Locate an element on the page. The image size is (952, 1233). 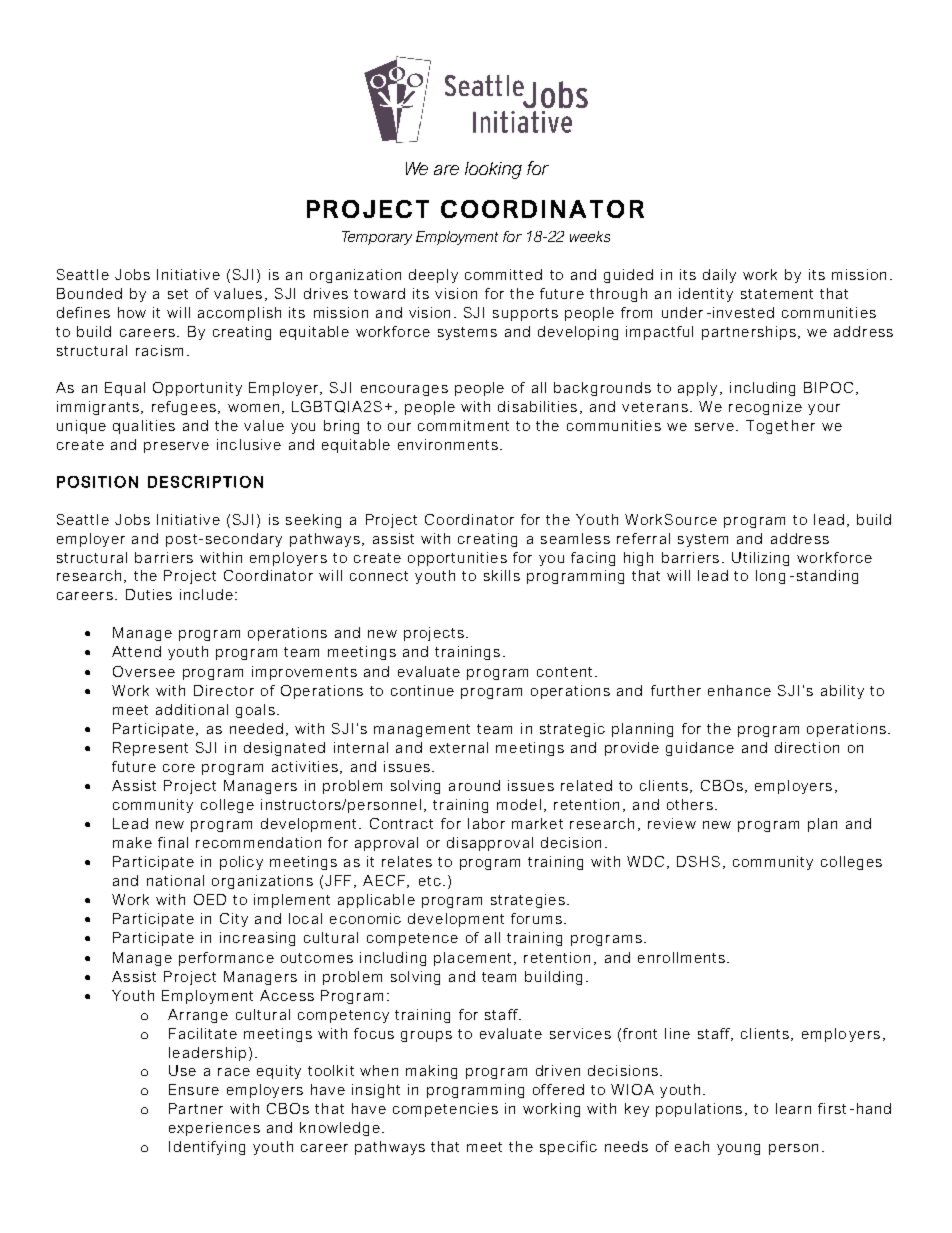
set is located at coordinates (178, 294).
